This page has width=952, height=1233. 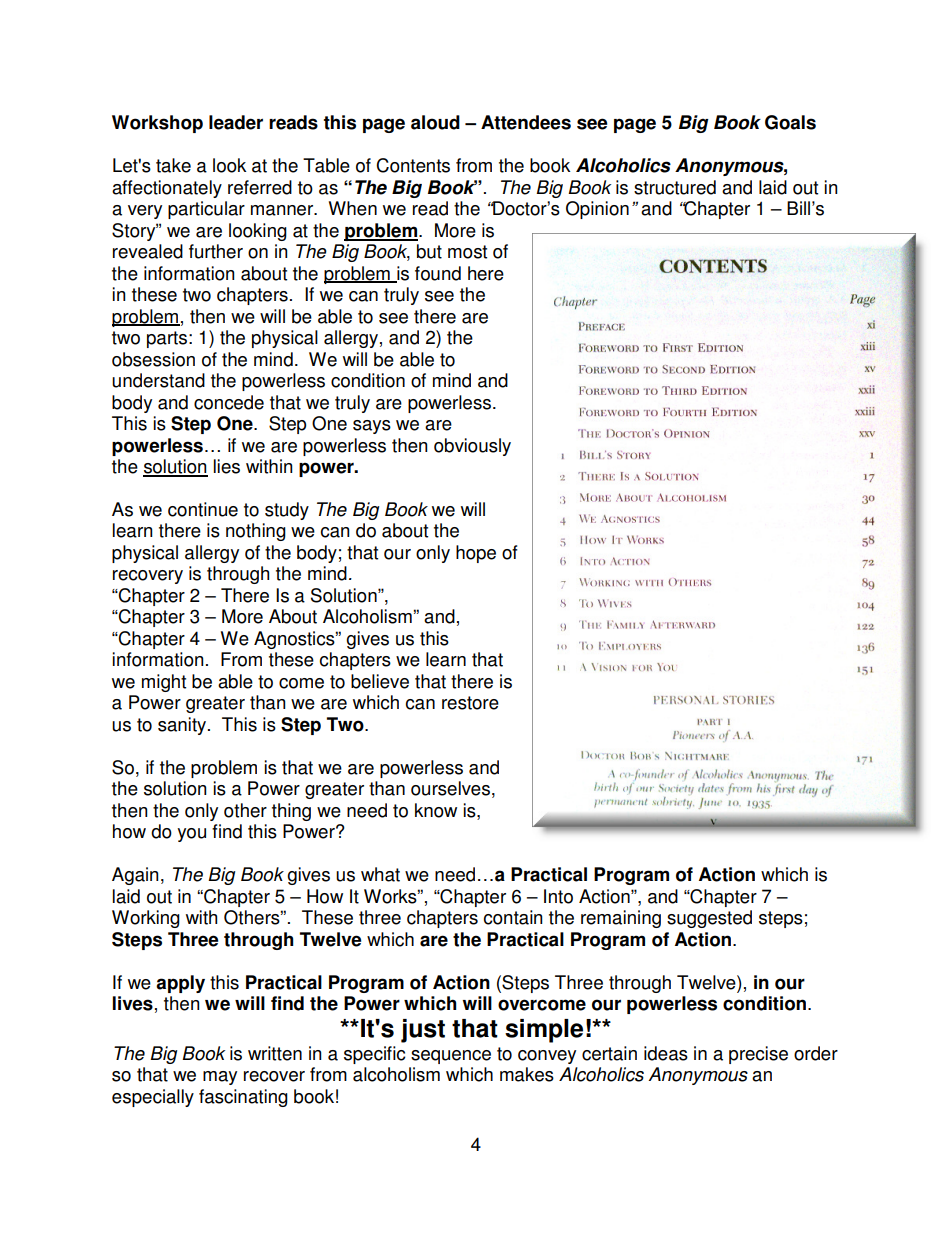 What do you see at coordinates (191, 835) in the page?
I see `you` at bounding box center [191, 835].
